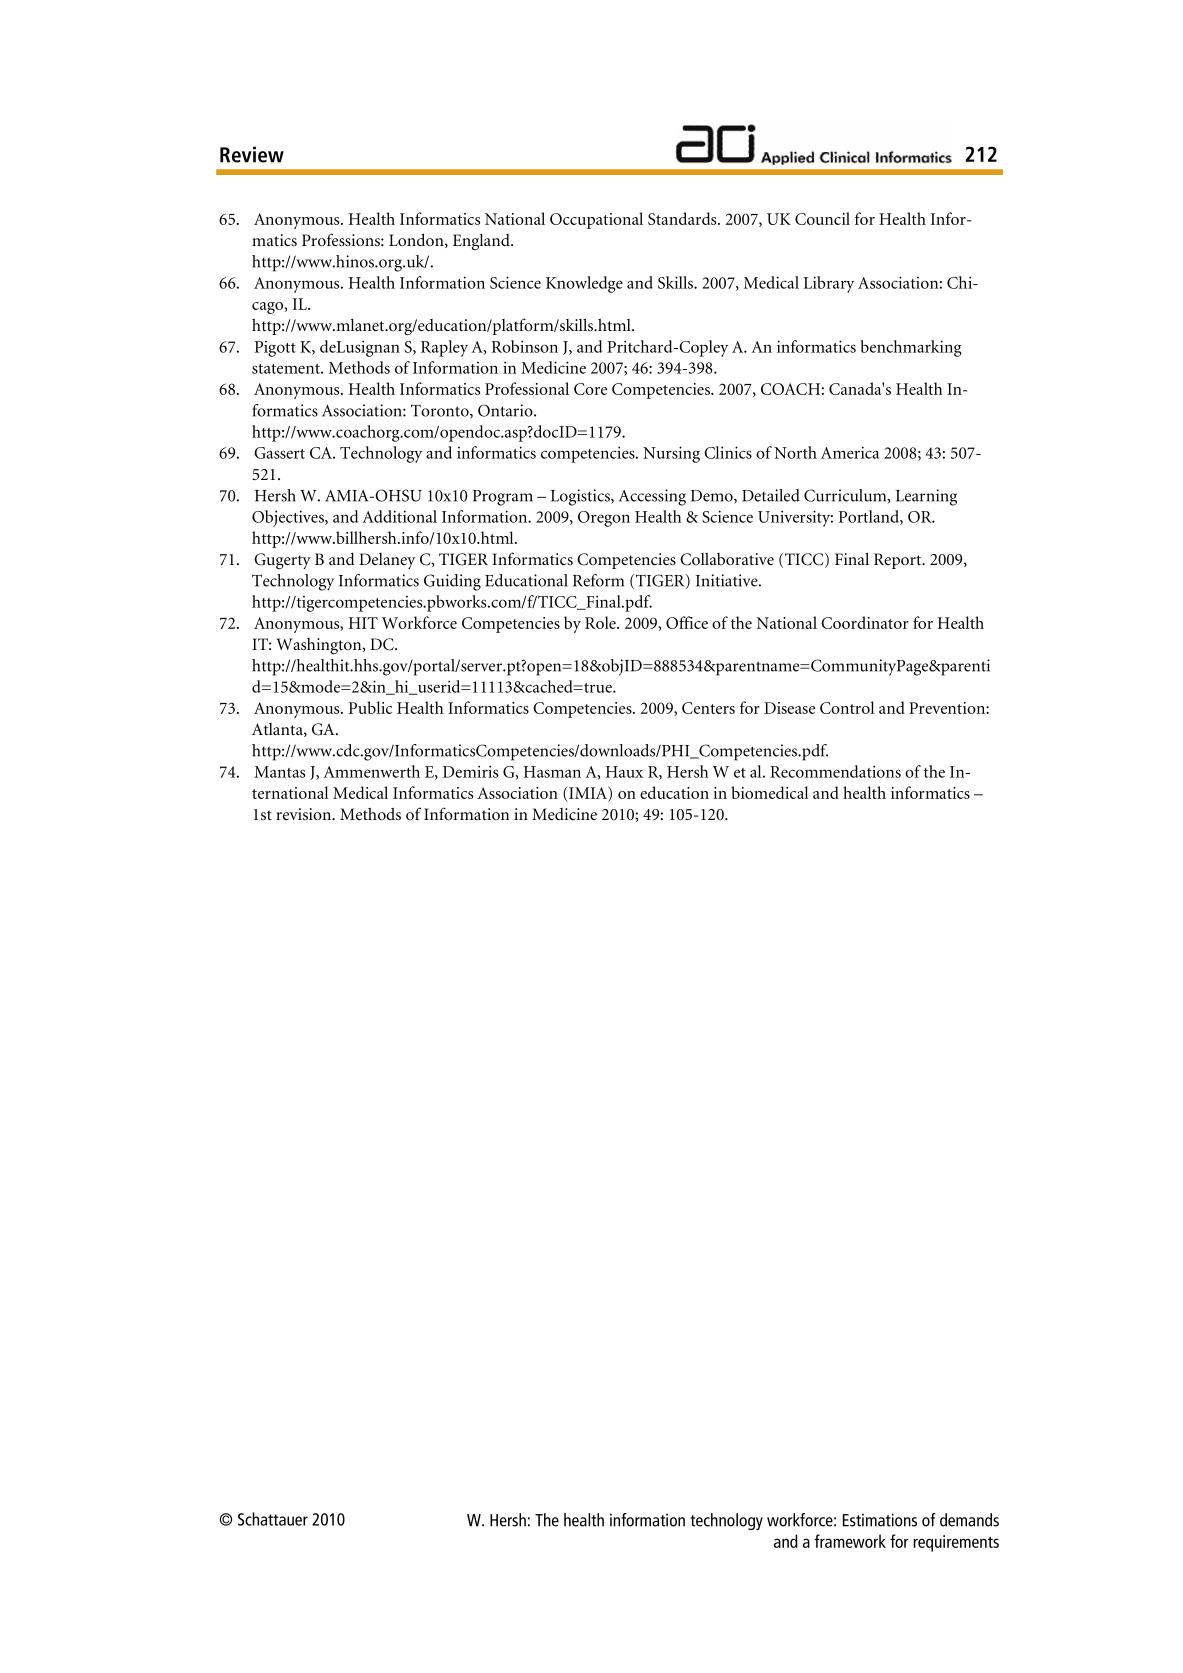 The height and width of the page is (1673, 1183). What do you see at coordinates (708, 708) in the page?
I see `Centers` at bounding box center [708, 708].
